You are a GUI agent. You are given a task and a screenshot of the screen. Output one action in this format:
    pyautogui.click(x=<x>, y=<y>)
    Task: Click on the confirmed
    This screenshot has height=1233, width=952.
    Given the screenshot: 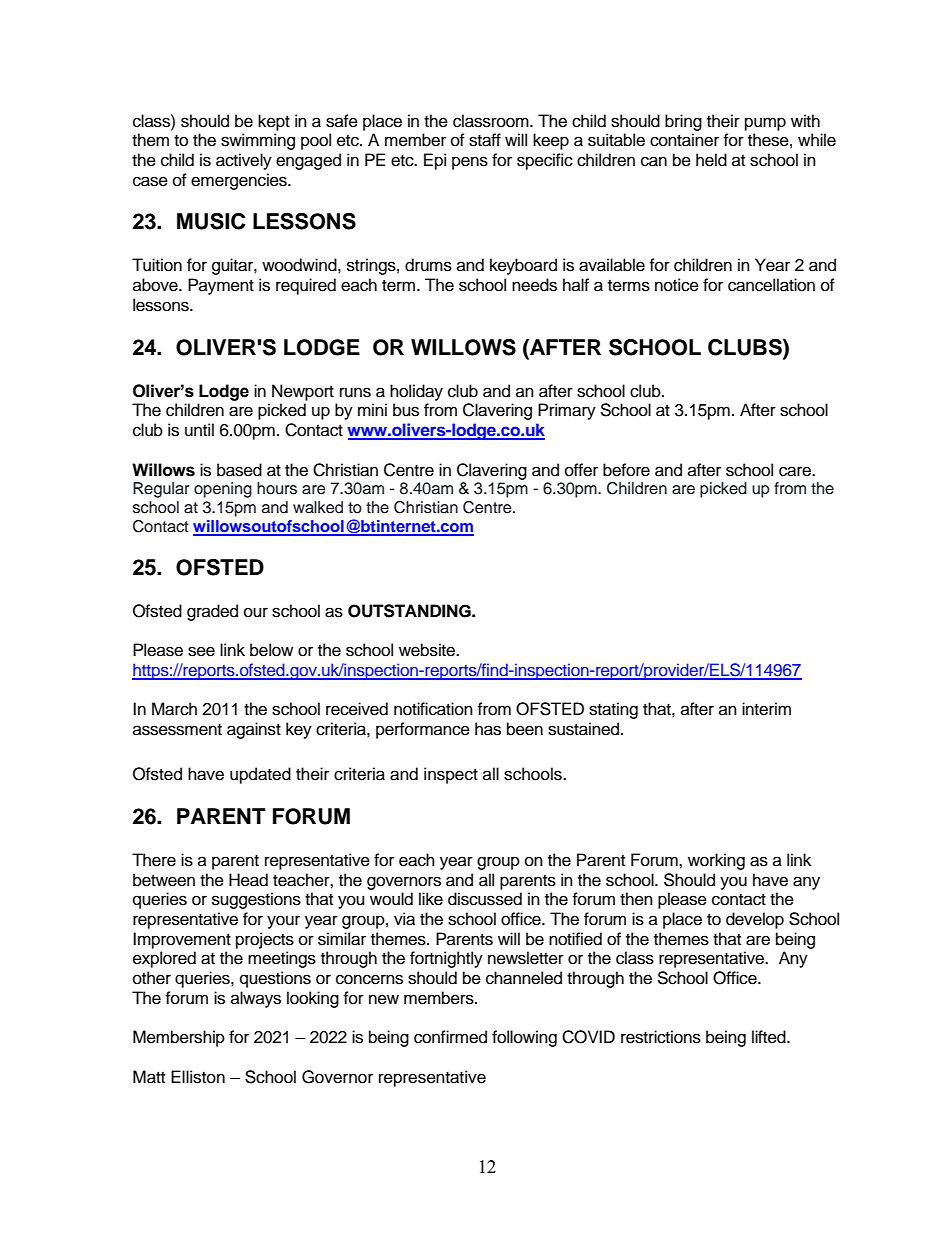 What is the action you would take?
    pyautogui.click(x=450, y=1037)
